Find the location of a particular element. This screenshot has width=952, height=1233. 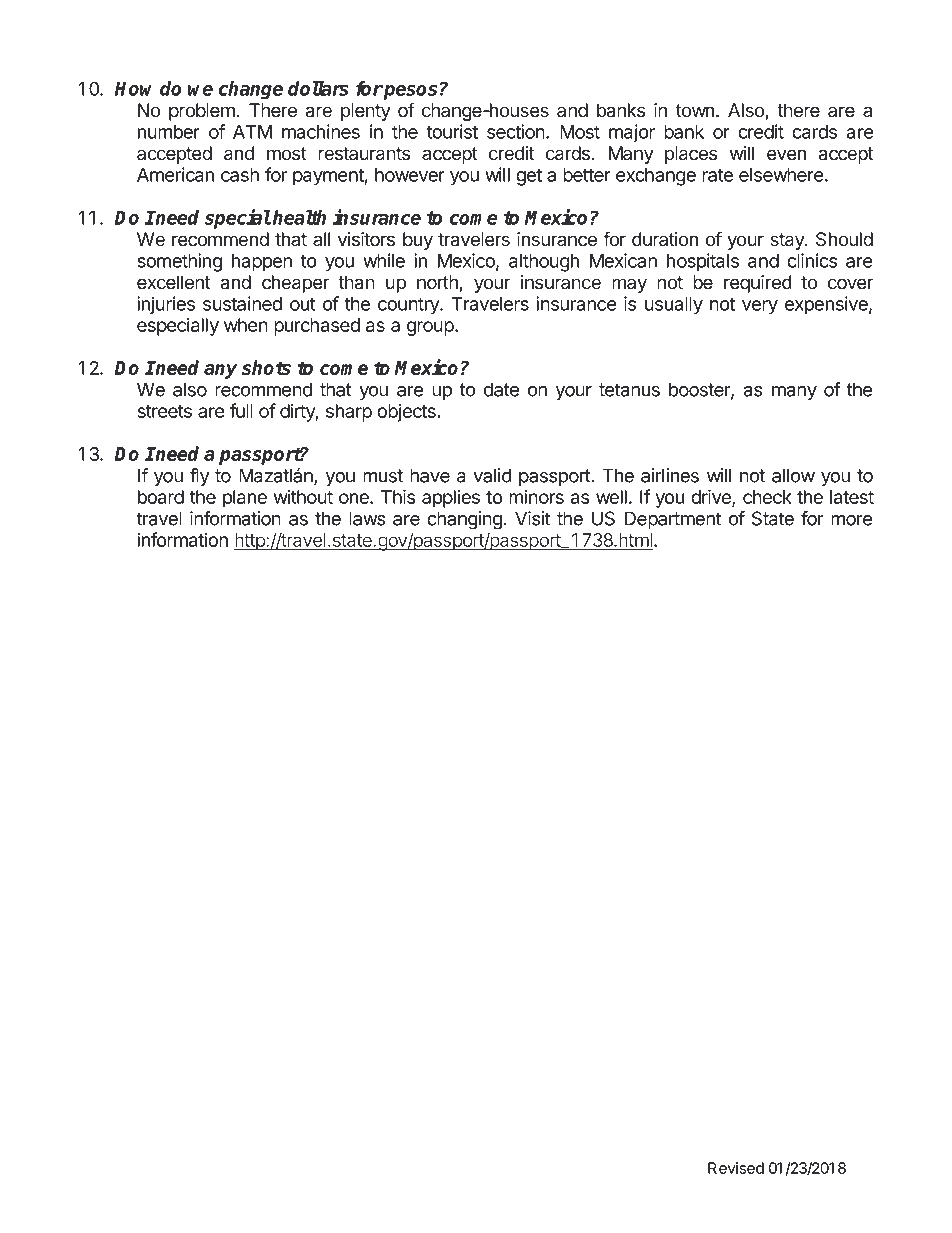

ATM is located at coordinates (252, 132).
